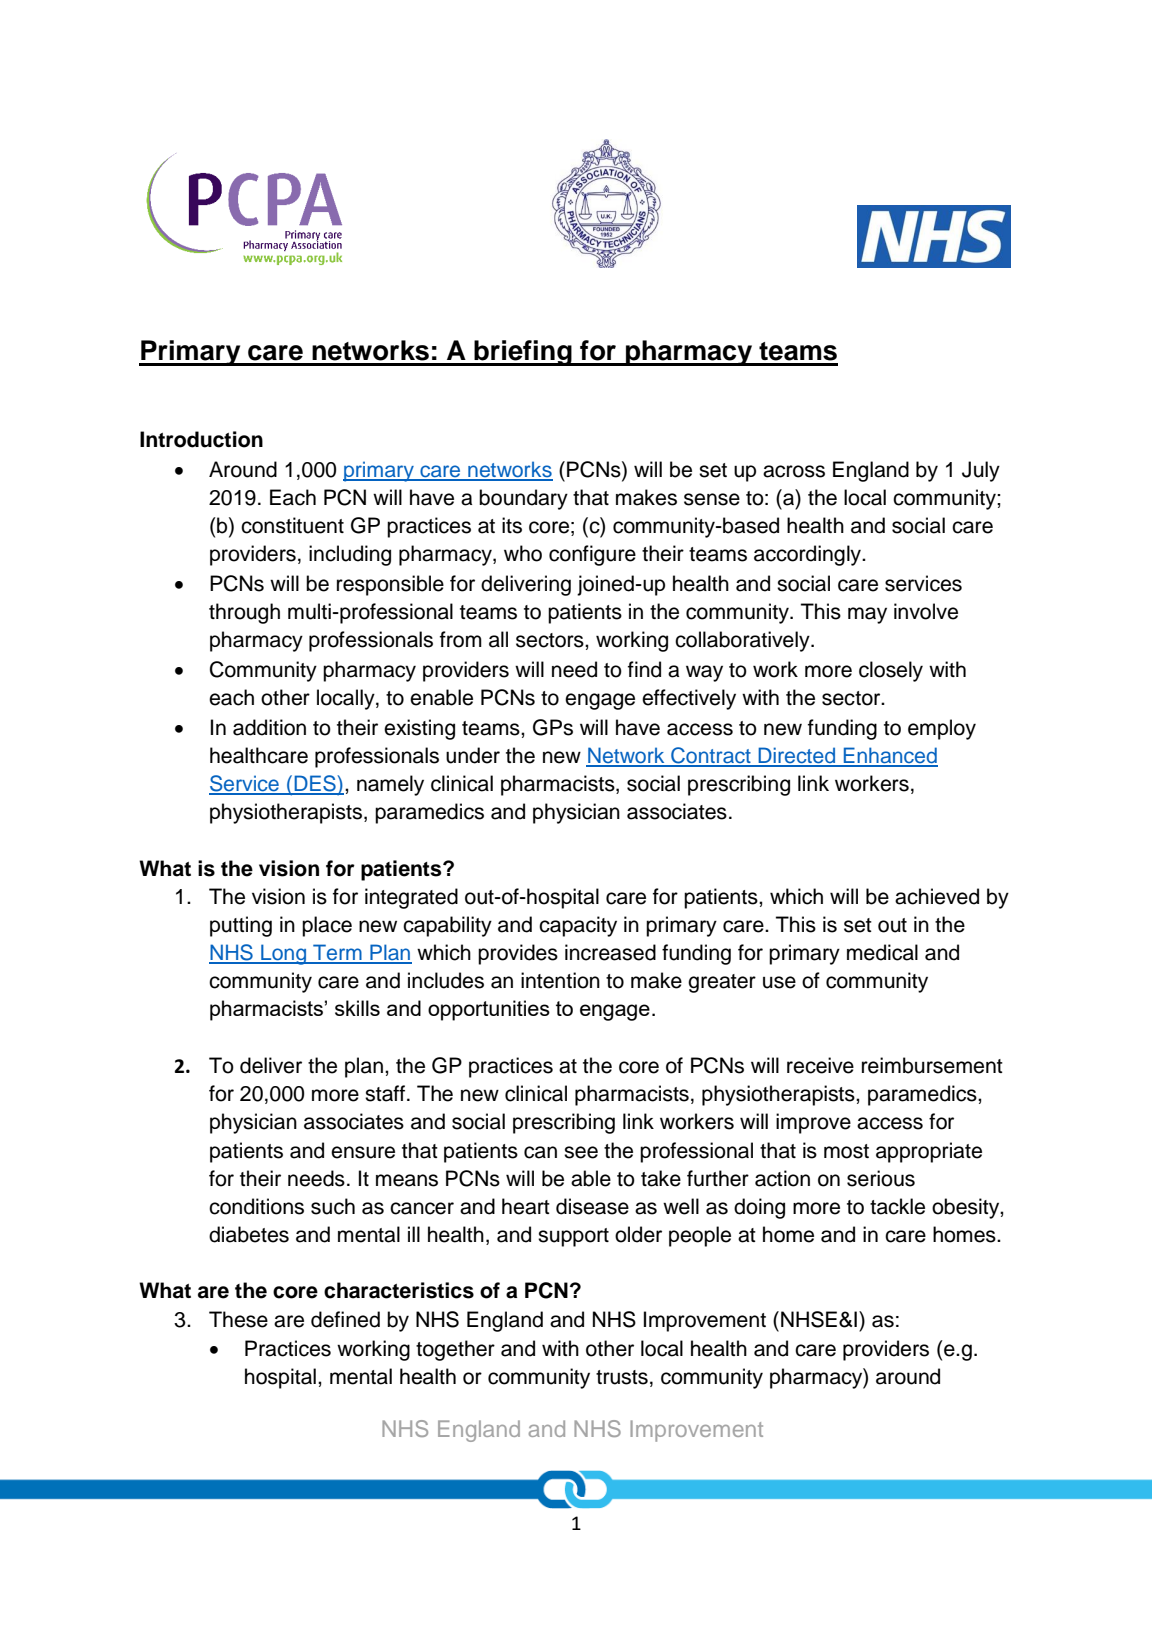 The height and width of the page is (1630, 1152). I want to click on through, so click(244, 613).
